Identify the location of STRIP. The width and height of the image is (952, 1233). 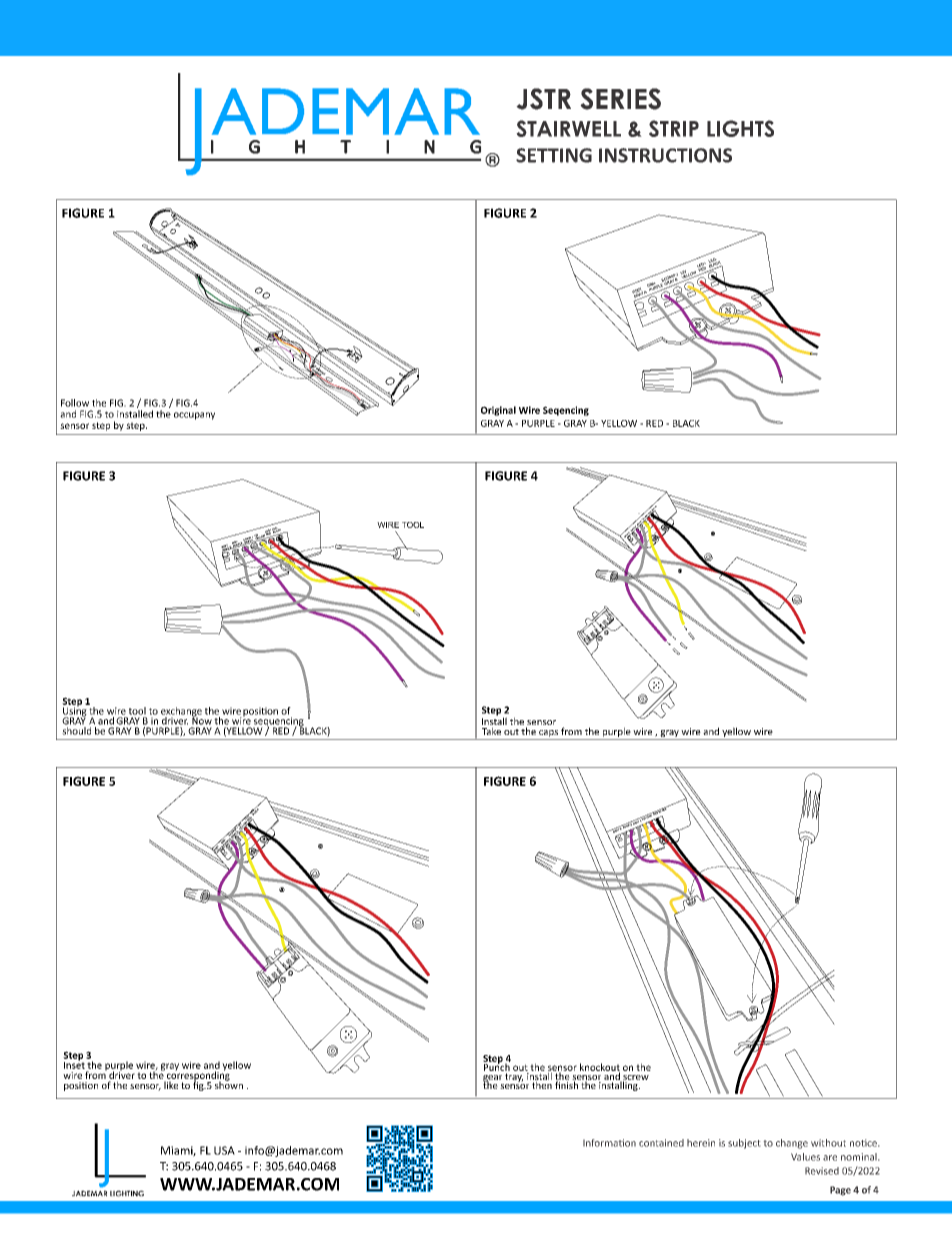
(674, 128).
